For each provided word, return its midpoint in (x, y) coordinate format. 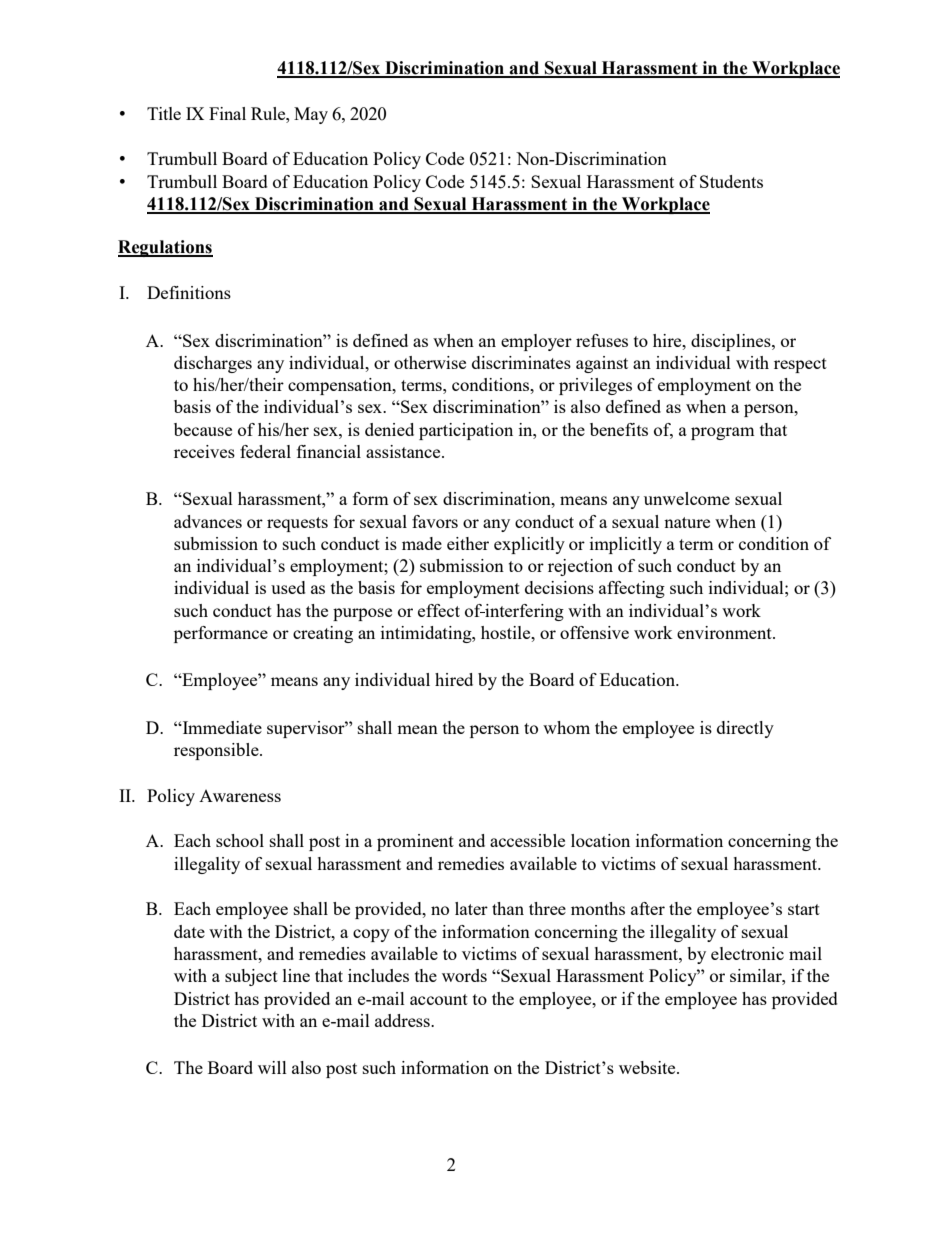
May (311, 115)
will (272, 1067)
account (439, 999)
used (288, 587)
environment (725, 632)
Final (227, 113)
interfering (523, 612)
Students (731, 181)
